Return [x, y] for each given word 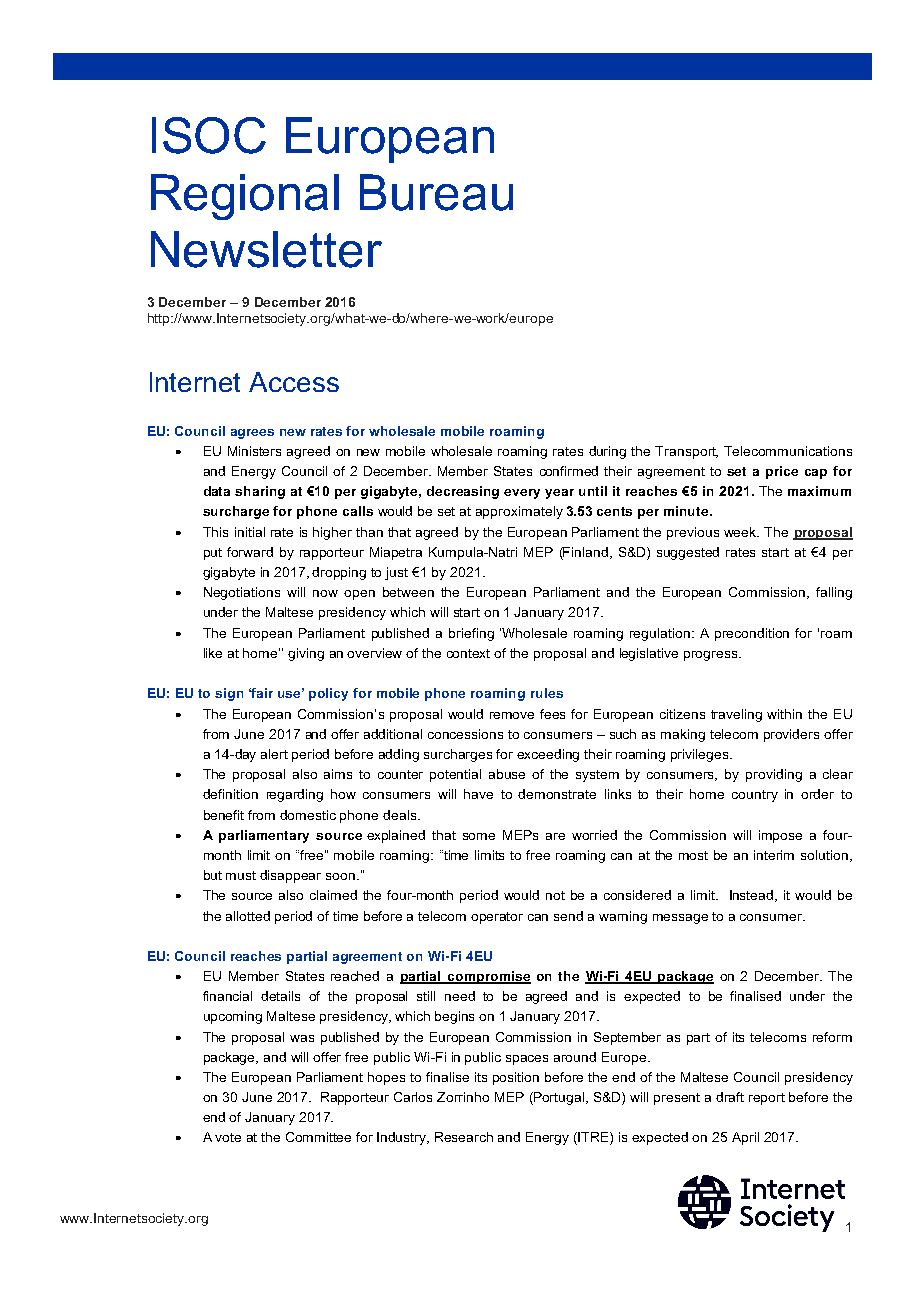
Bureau [436, 192]
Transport [686, 452]
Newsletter [266, 249]
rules [547, 693]
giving [306, 654]
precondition [752, 634]
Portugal [559, 1098]
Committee [318, 1137]
